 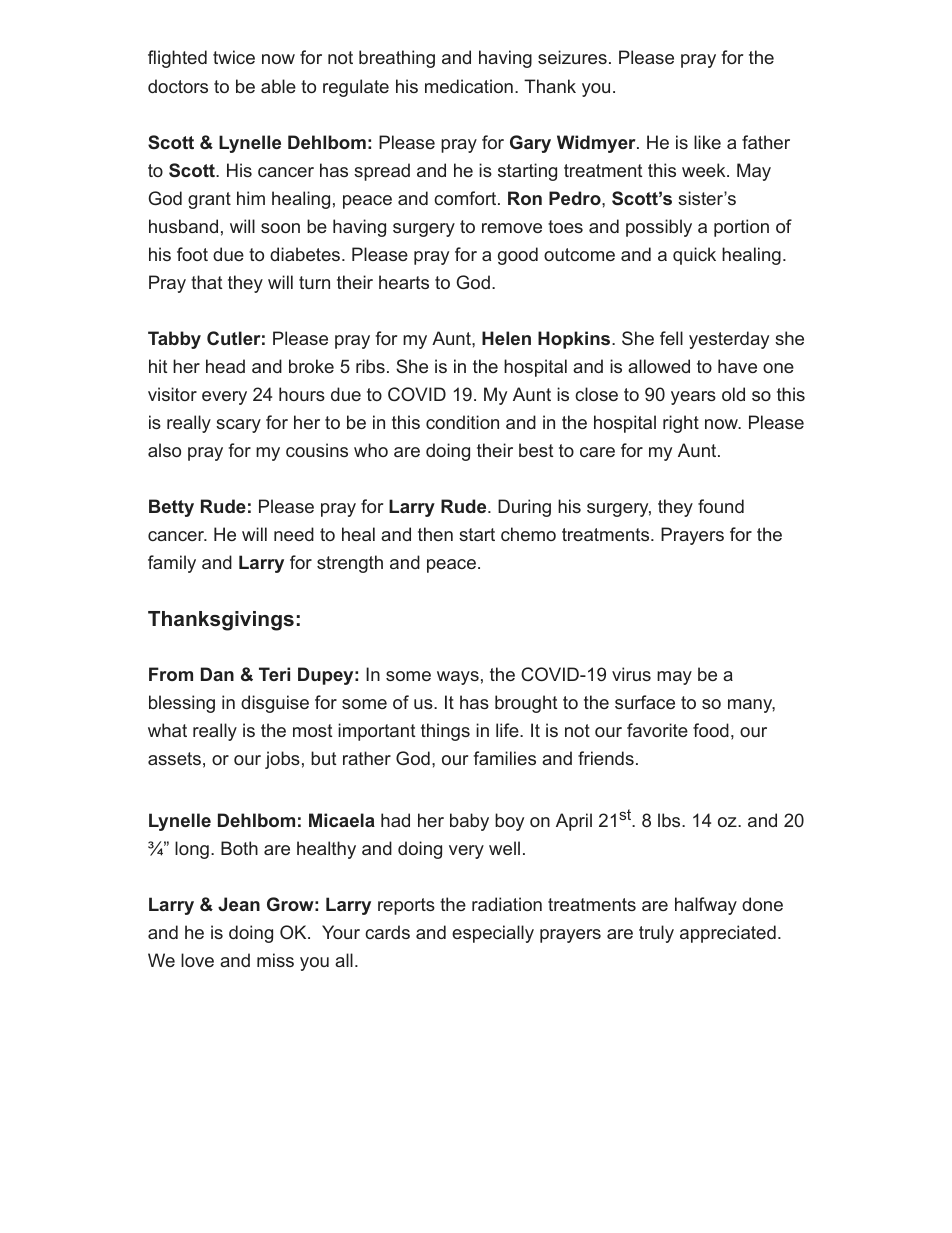 I want to click on ways, so click(x=458, y=678).
